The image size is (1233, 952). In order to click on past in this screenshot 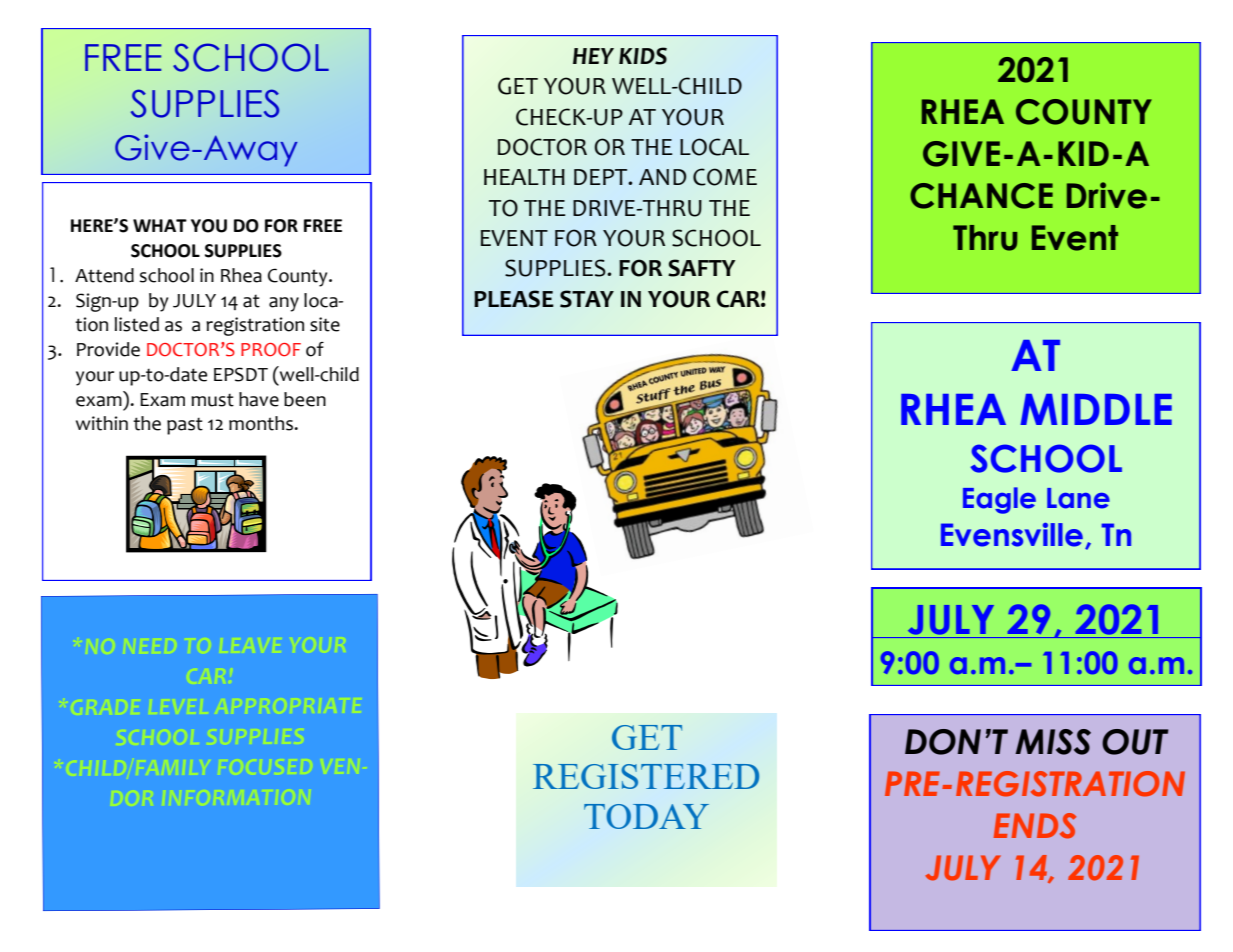, I will do `click(185, 426)`.
